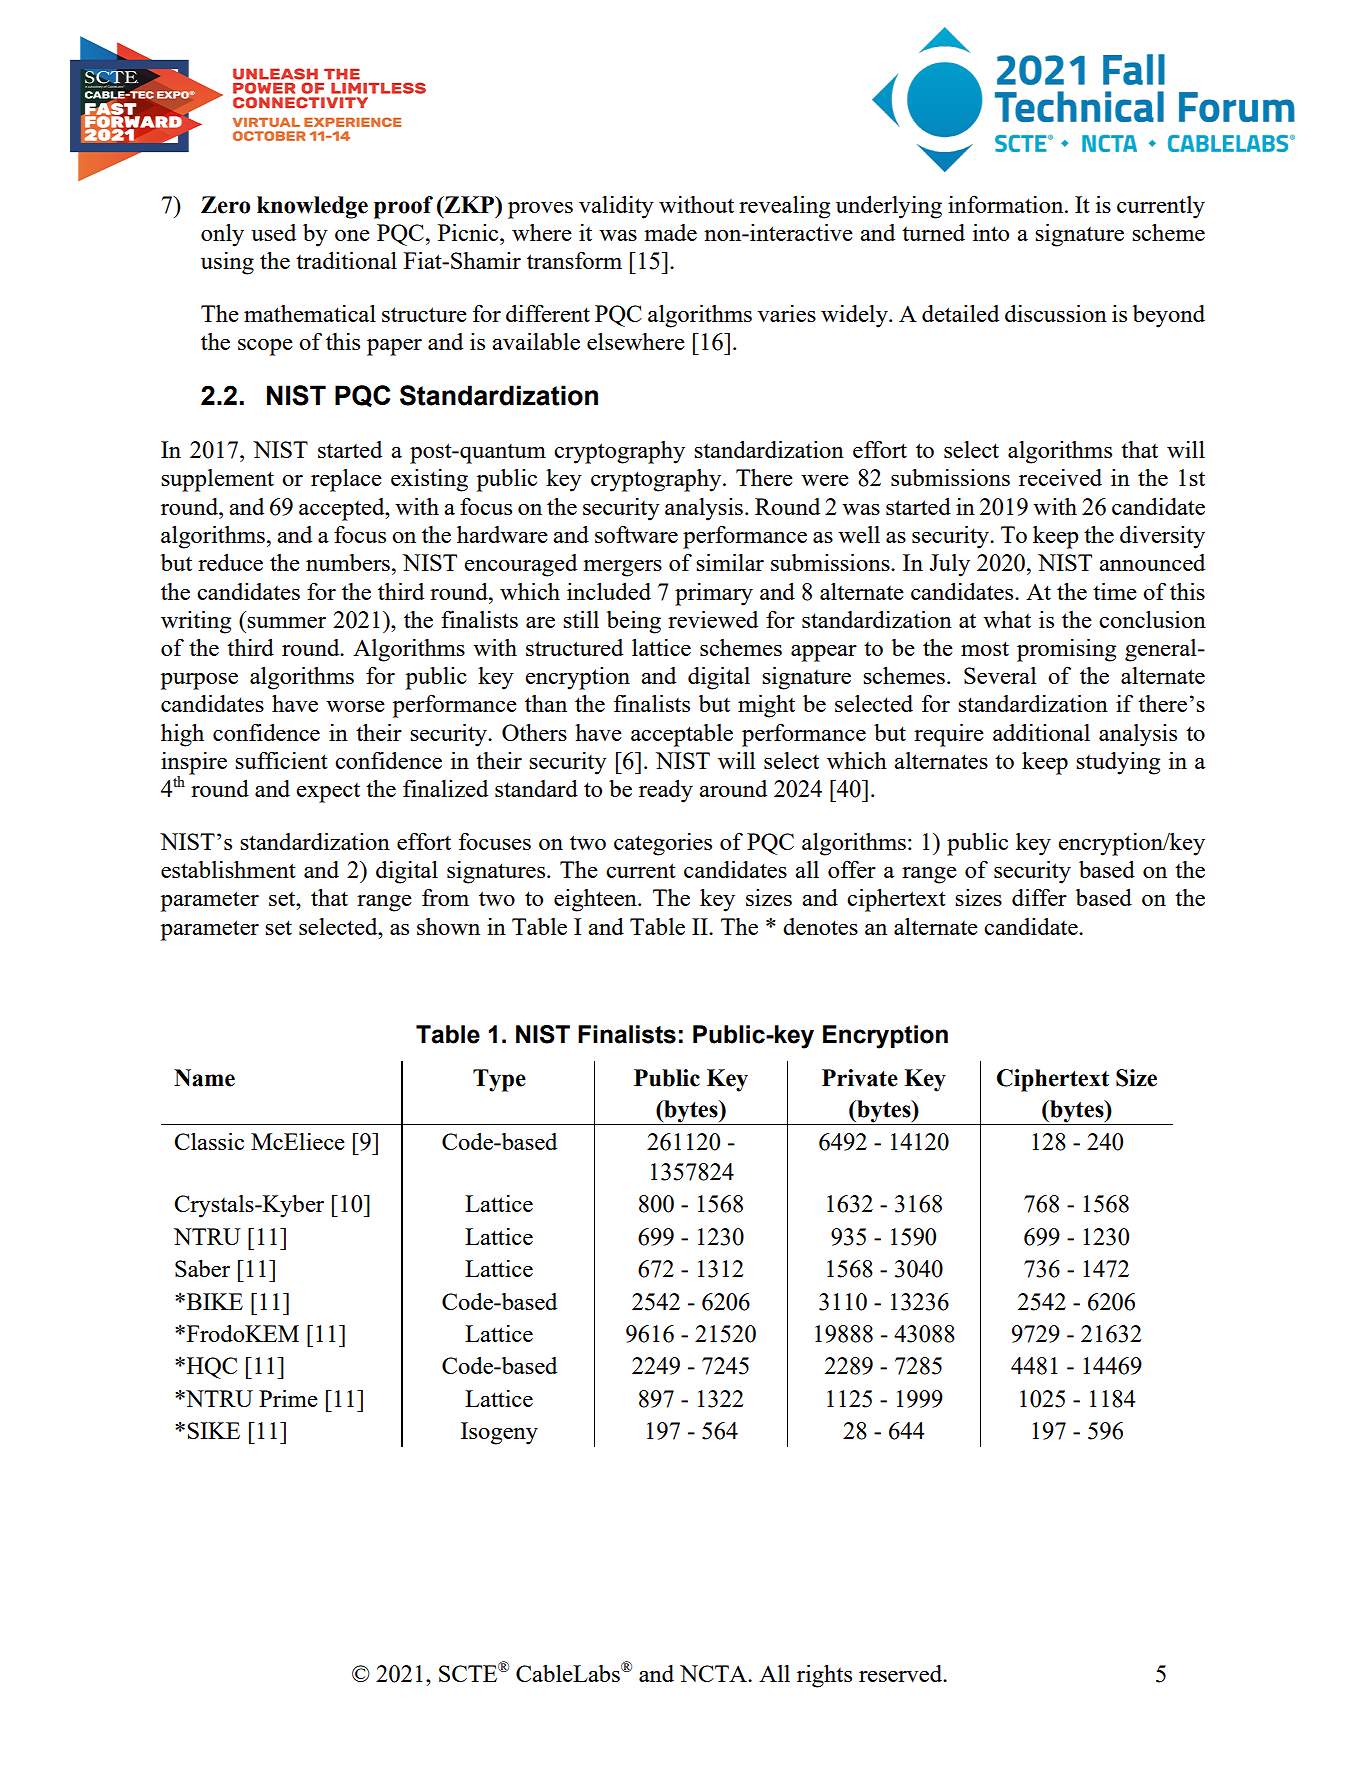 Image resolution: width=1366 pixels, height=1768 pixels. What do you see at coordinates (1041, 732) in the document?
I see `additional` at bounding box center [1041, 732].
